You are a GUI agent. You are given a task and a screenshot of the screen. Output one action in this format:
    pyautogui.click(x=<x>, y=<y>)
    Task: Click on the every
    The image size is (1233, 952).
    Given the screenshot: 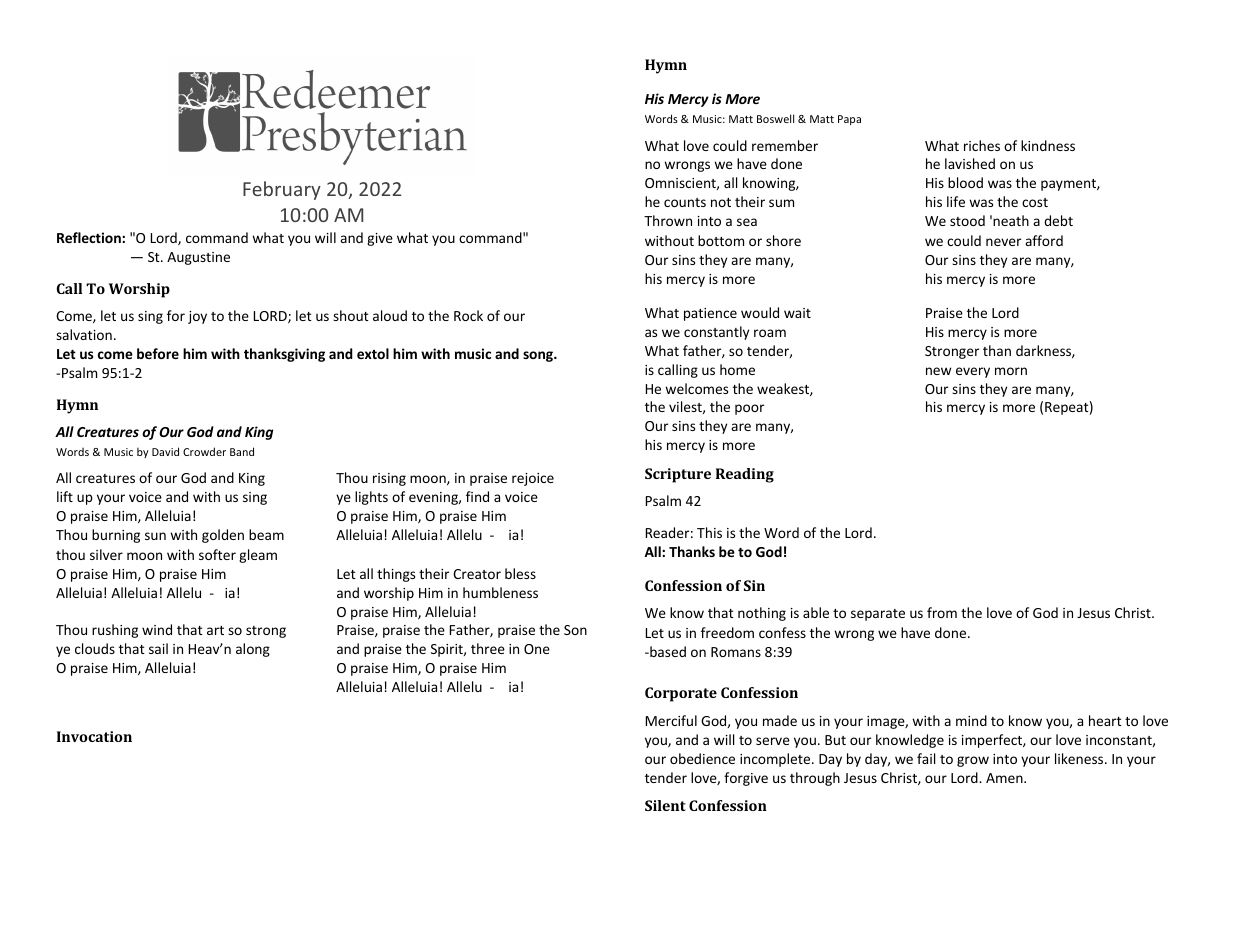 What is the action you would take?
    pyautogui.click(x=973, y=372)
